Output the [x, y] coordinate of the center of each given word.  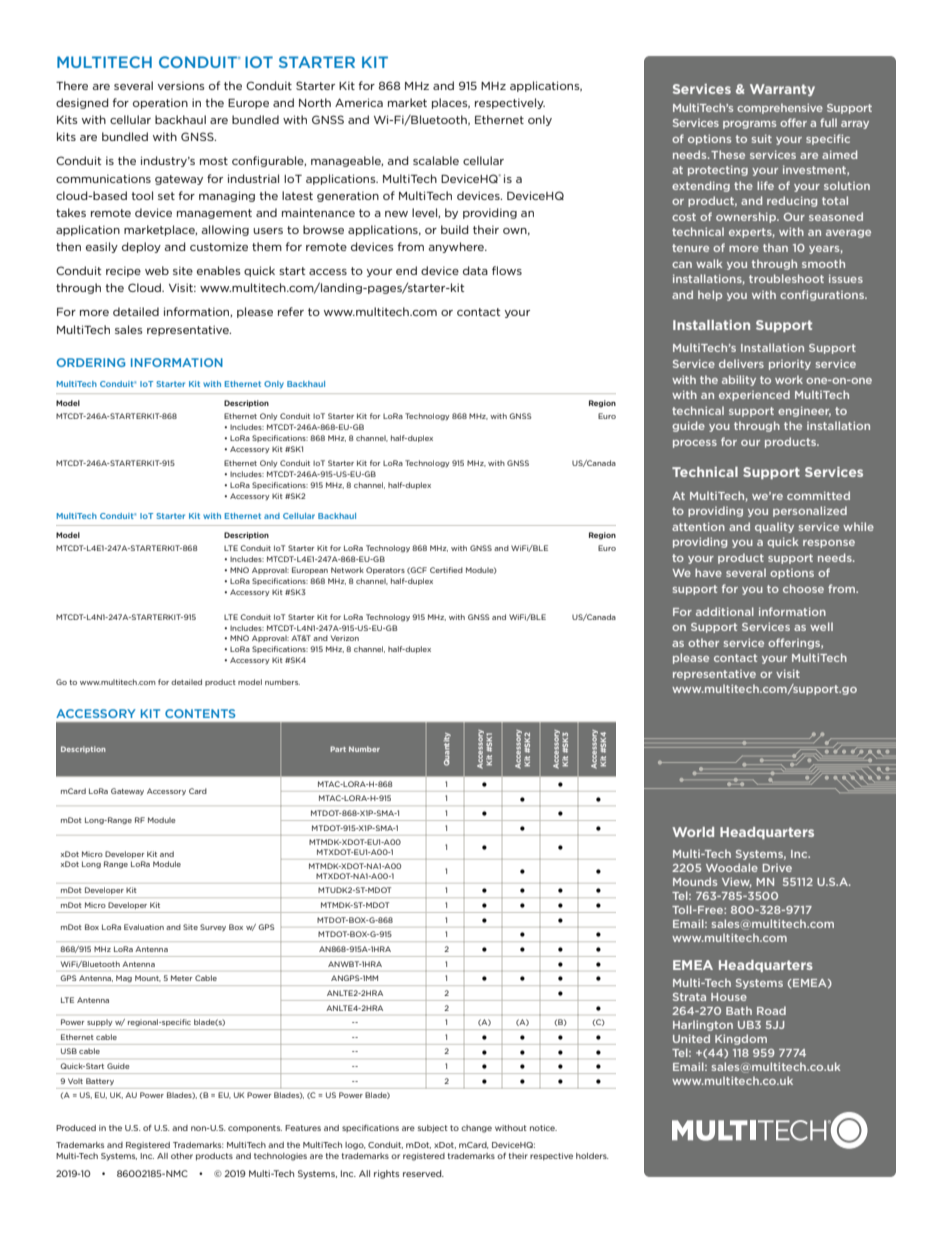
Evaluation [144, 927]
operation [160, 103]
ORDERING [91, 362]
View [737, 882]
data [475, 270]
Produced [76, 1128]
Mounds [695, 881]
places [451, 103]
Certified [446, 570]
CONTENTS [200, 713]
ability [739, 380]
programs [749, 125]
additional [725, 611]
